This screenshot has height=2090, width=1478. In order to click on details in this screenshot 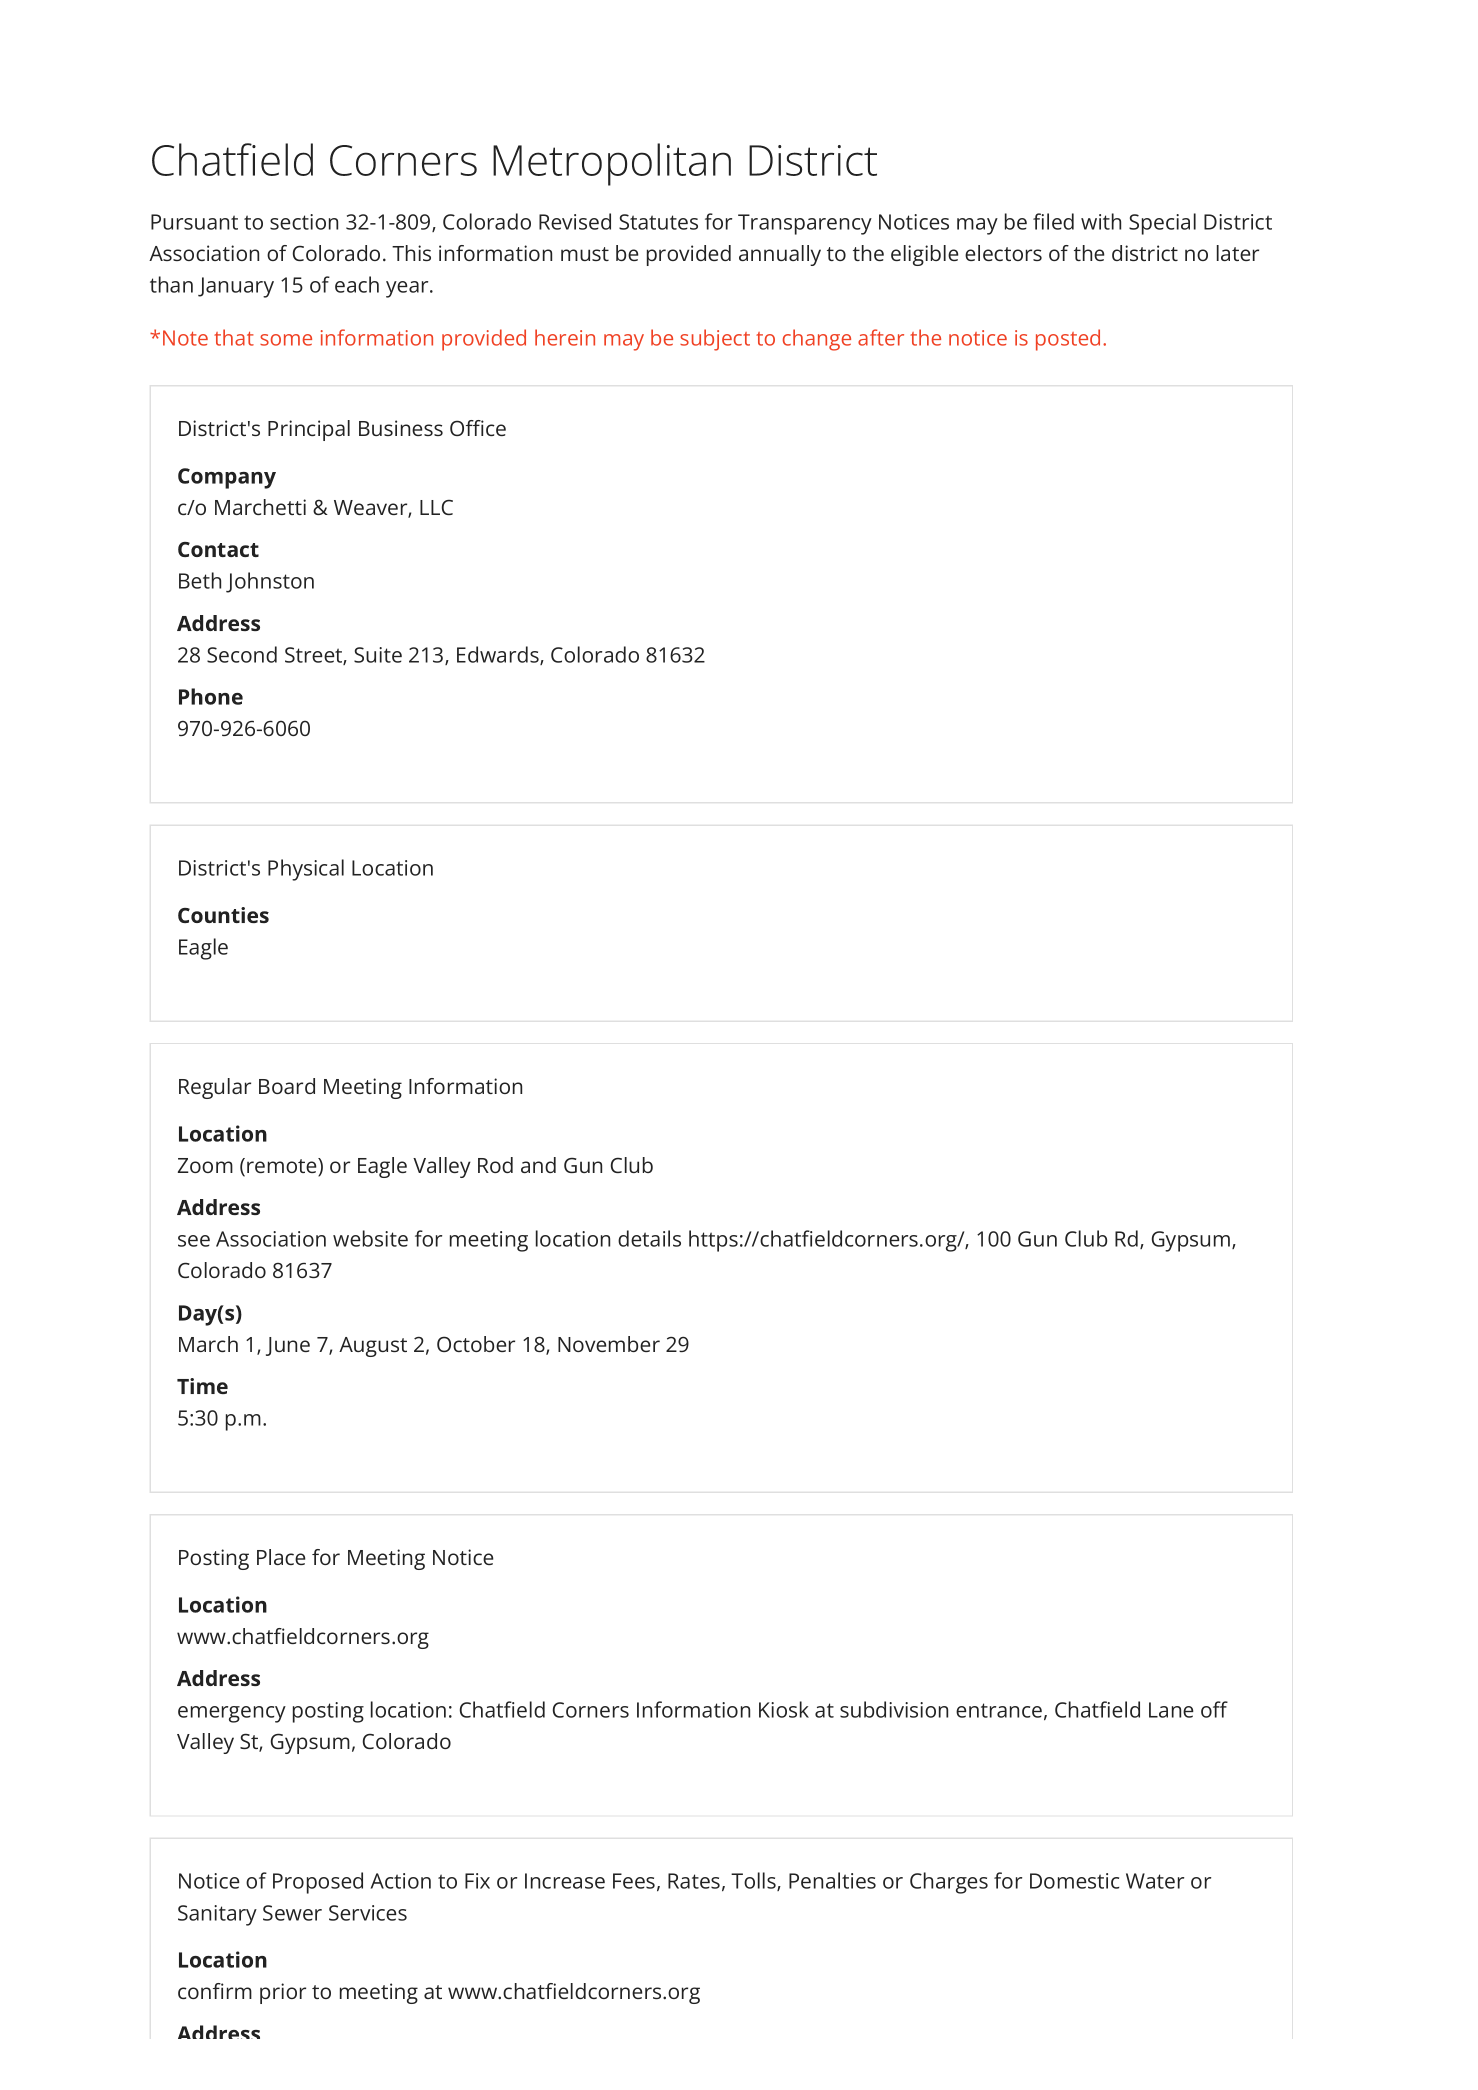, I will do `click(649, 1238)`.
